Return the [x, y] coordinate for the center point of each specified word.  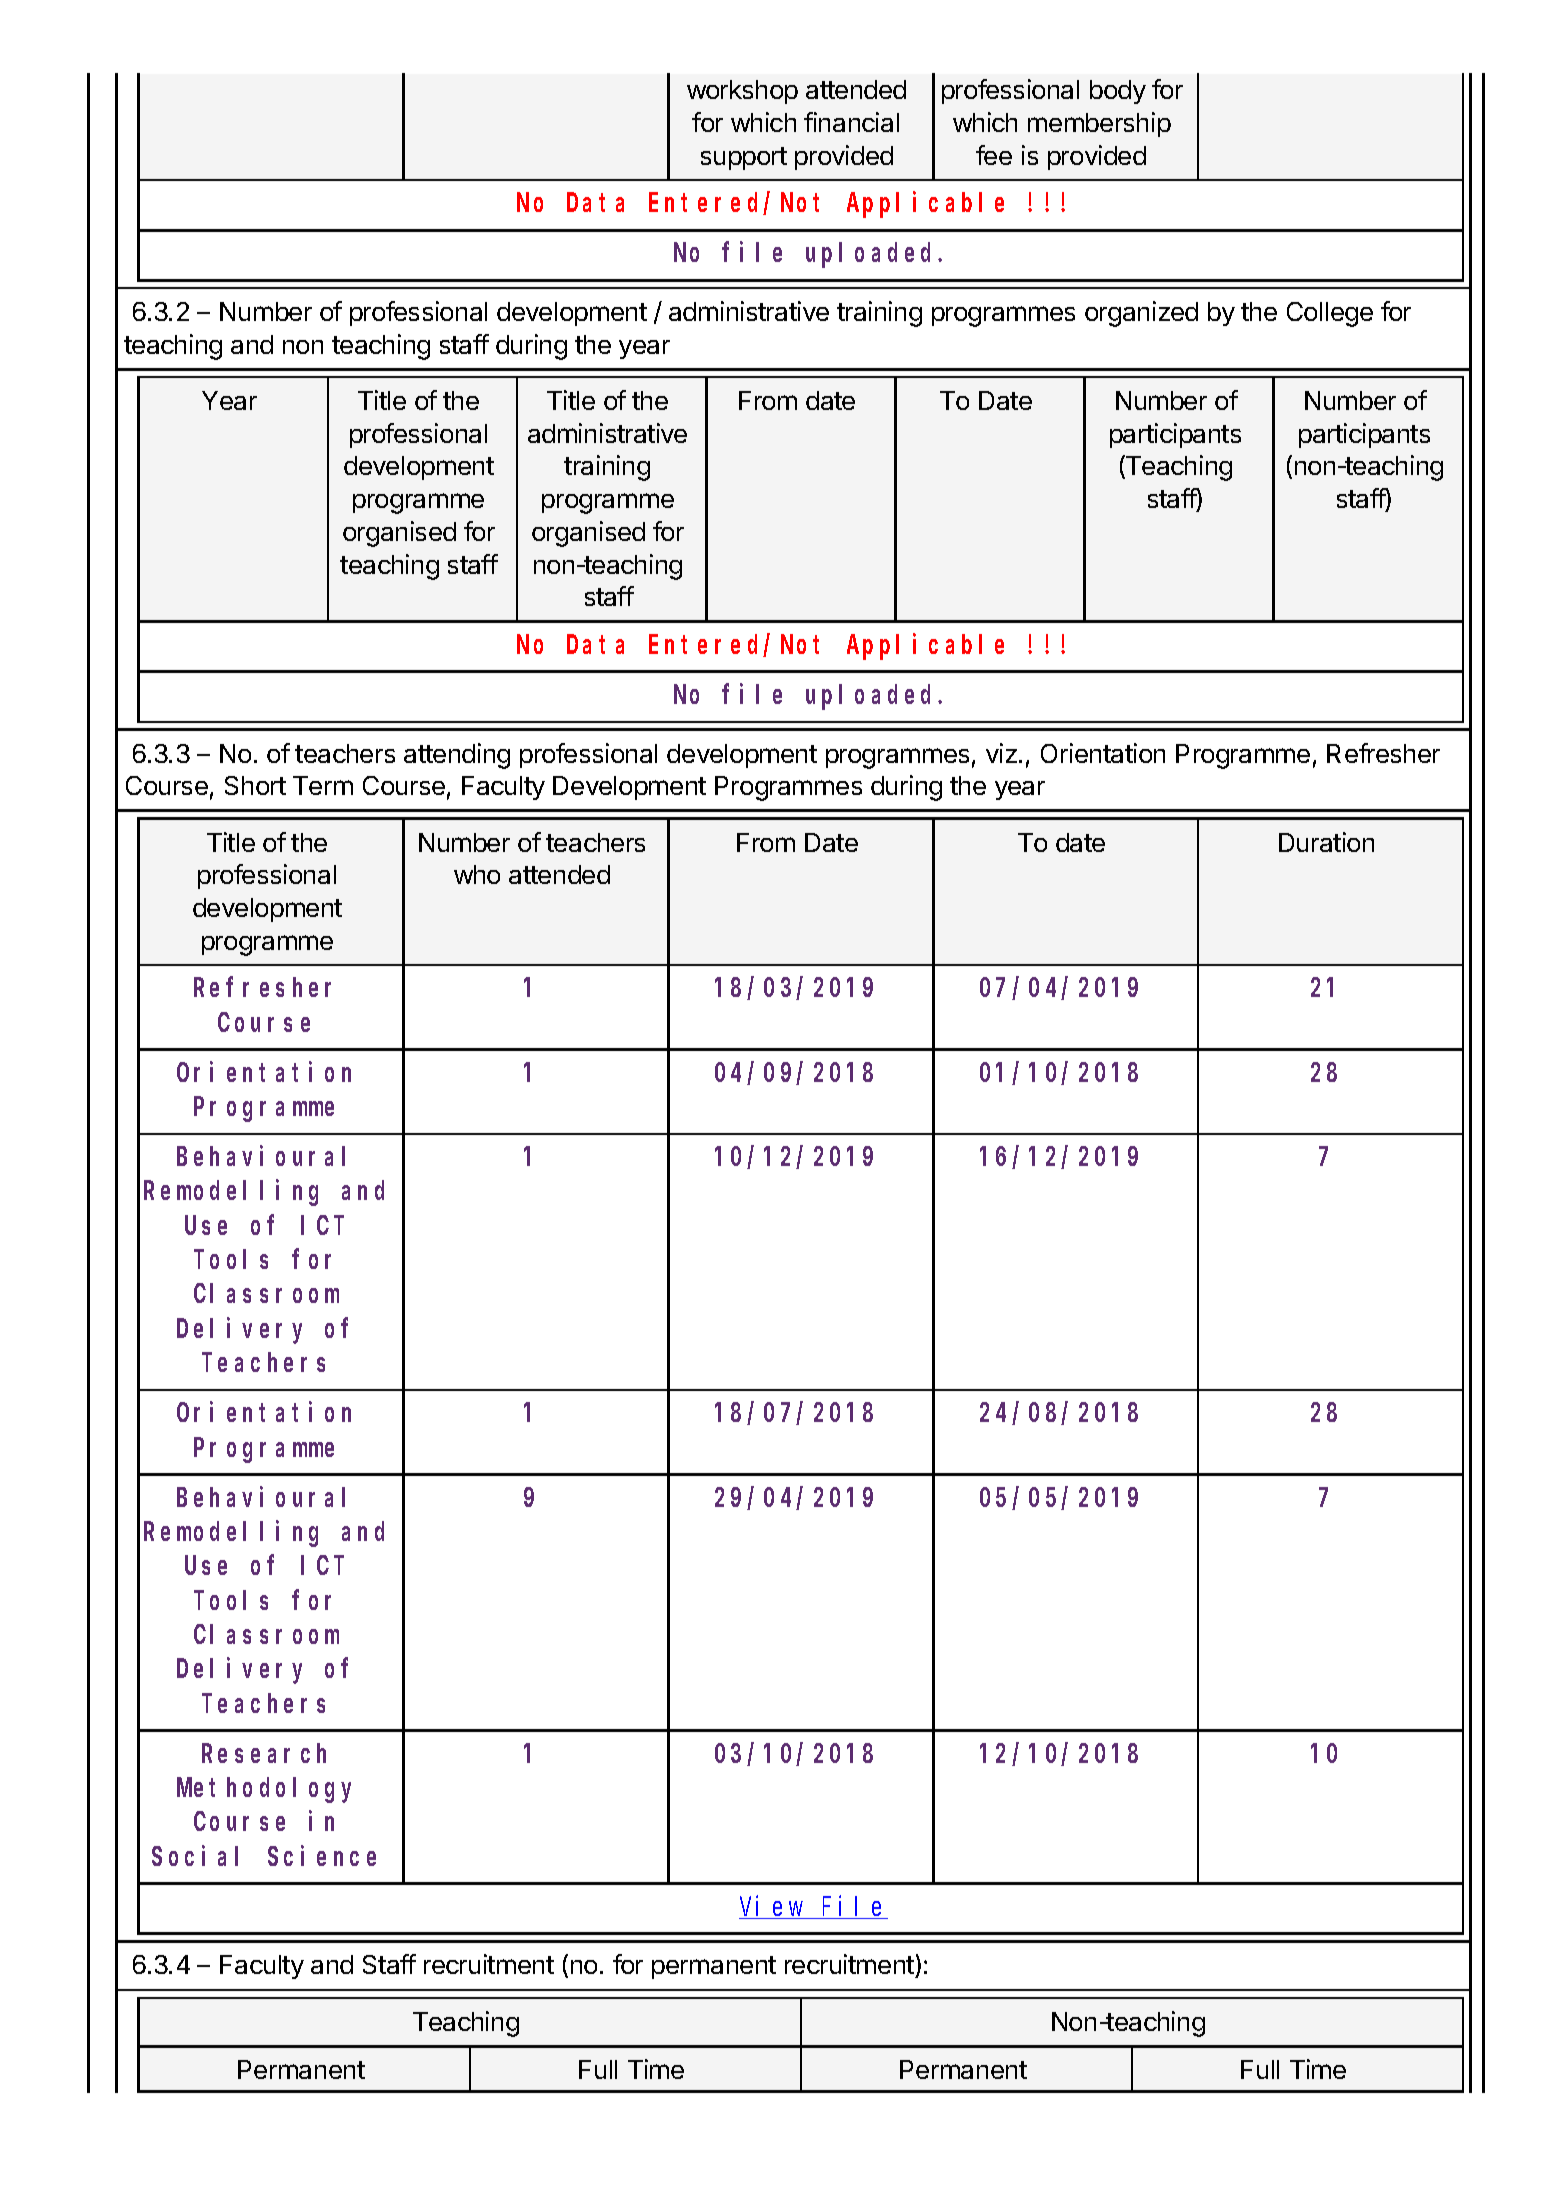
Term [323, 785]
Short [255, 785]
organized [1141, 314]
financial [851, 122]
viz [1001, 753]
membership [1099, 124]
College [1330, 314]
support [744, 158]
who [477, 874]
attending [457, 756]
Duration [1326, 842]
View [773, 1907]
